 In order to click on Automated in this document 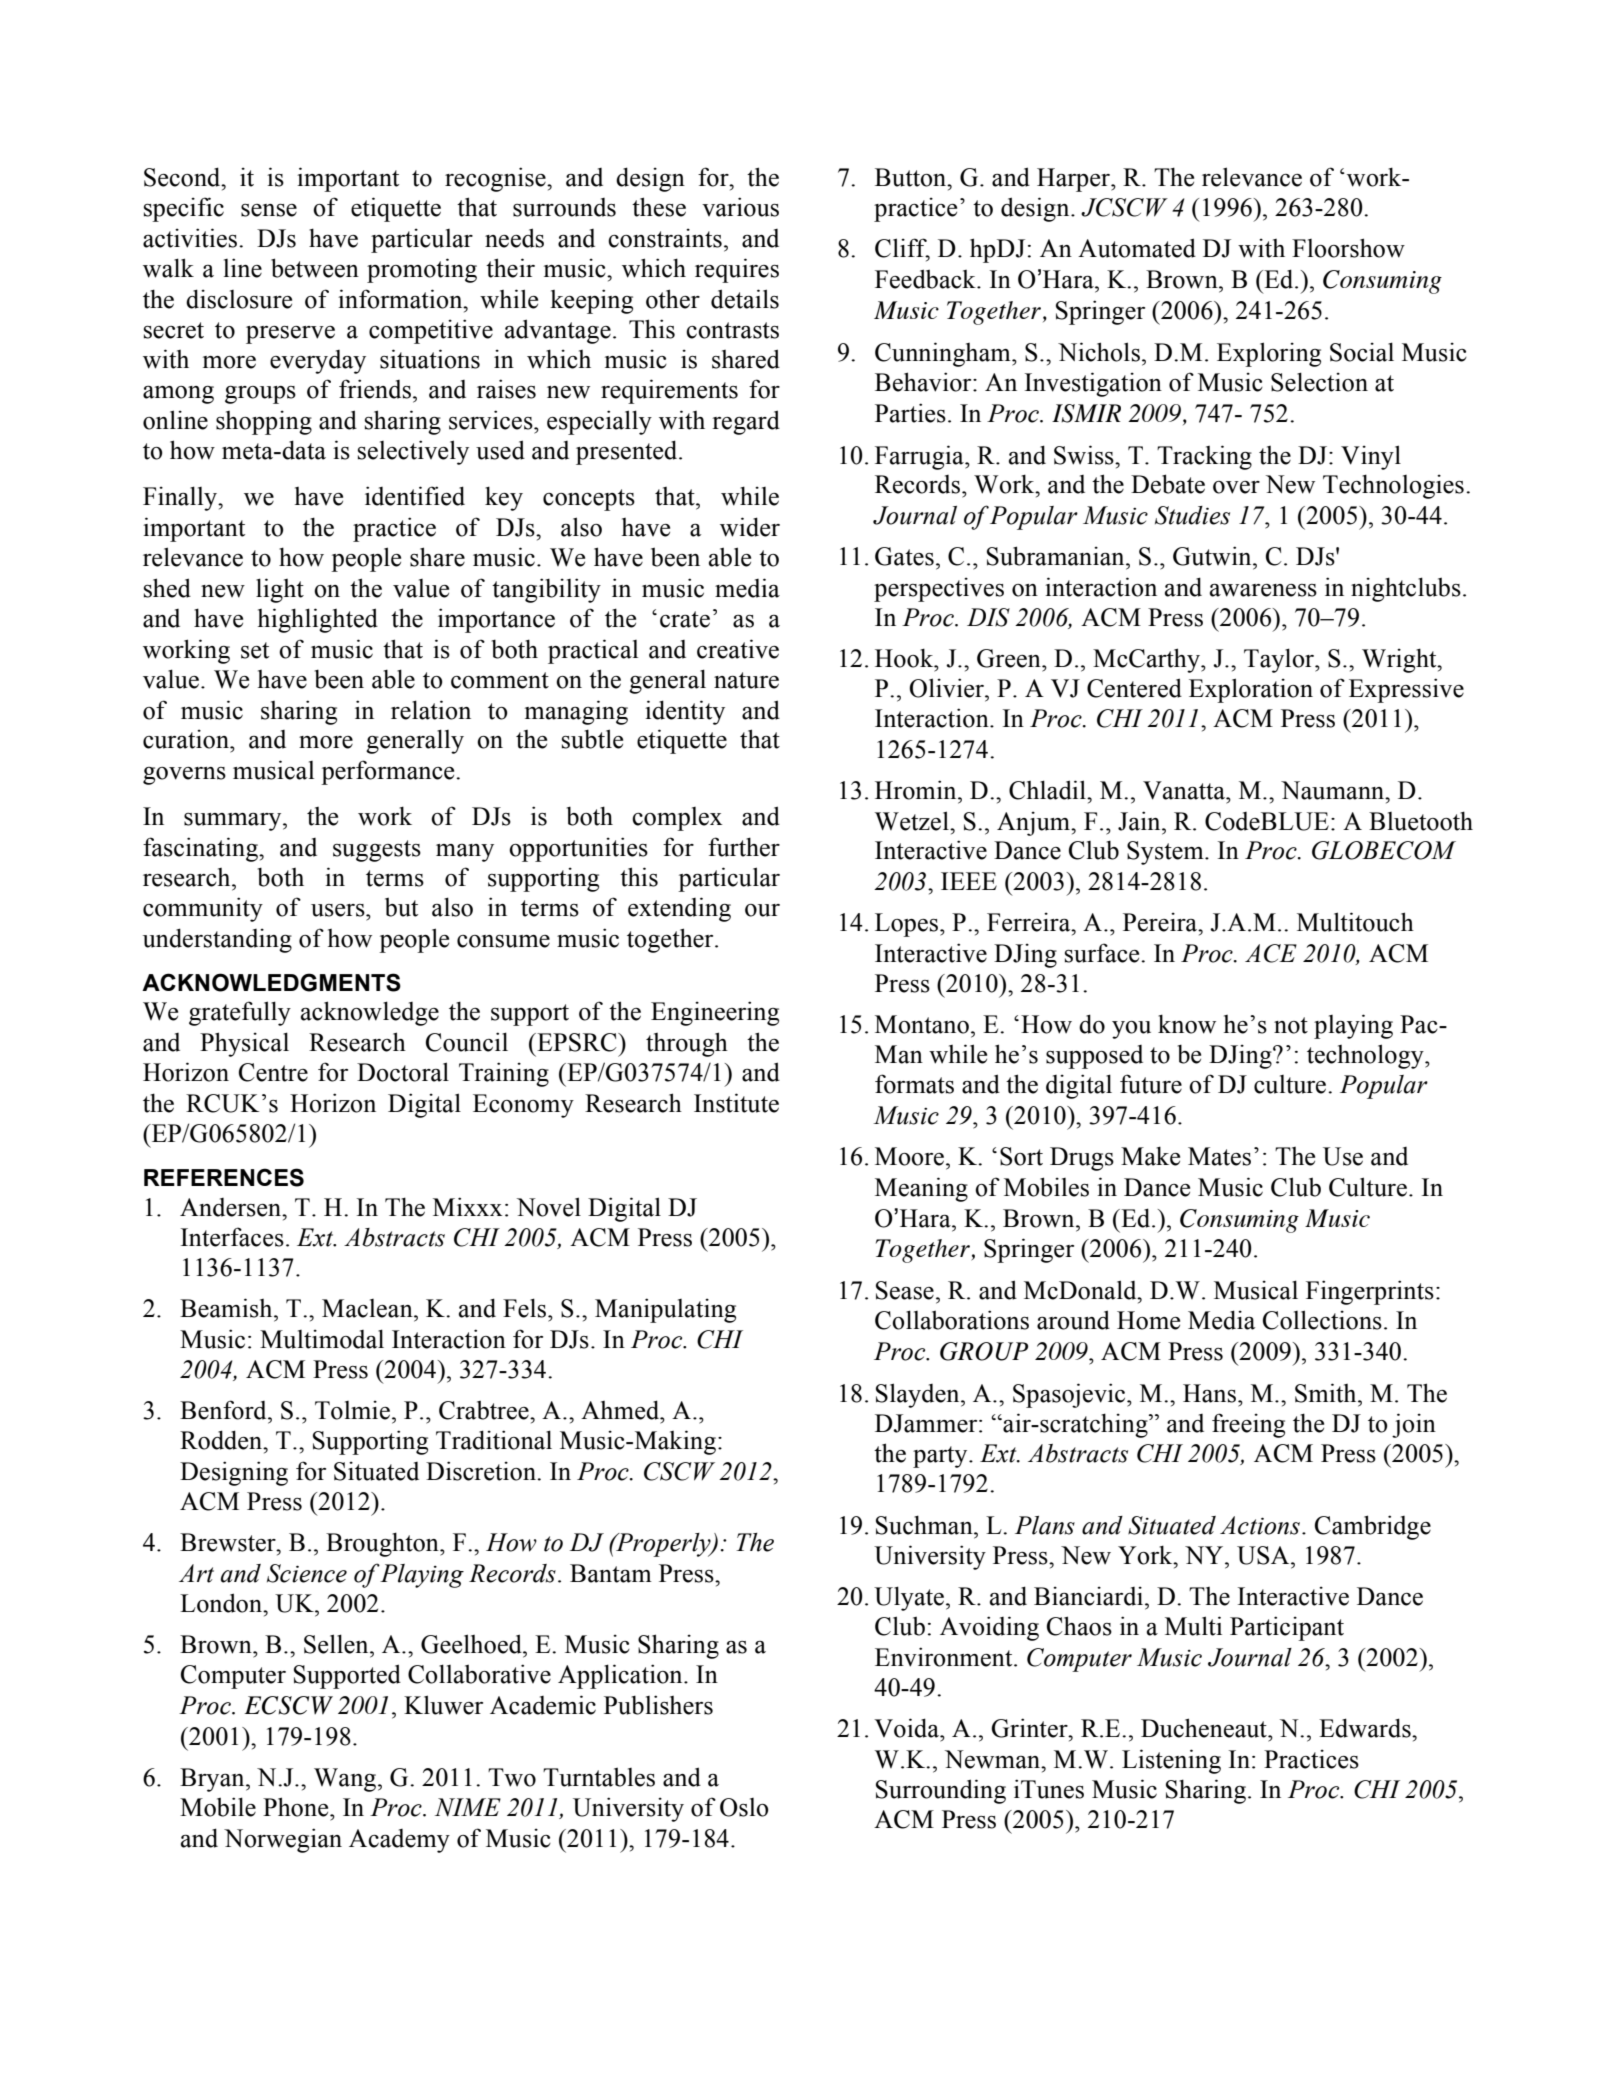, I will do `click(1137, 248)`.
